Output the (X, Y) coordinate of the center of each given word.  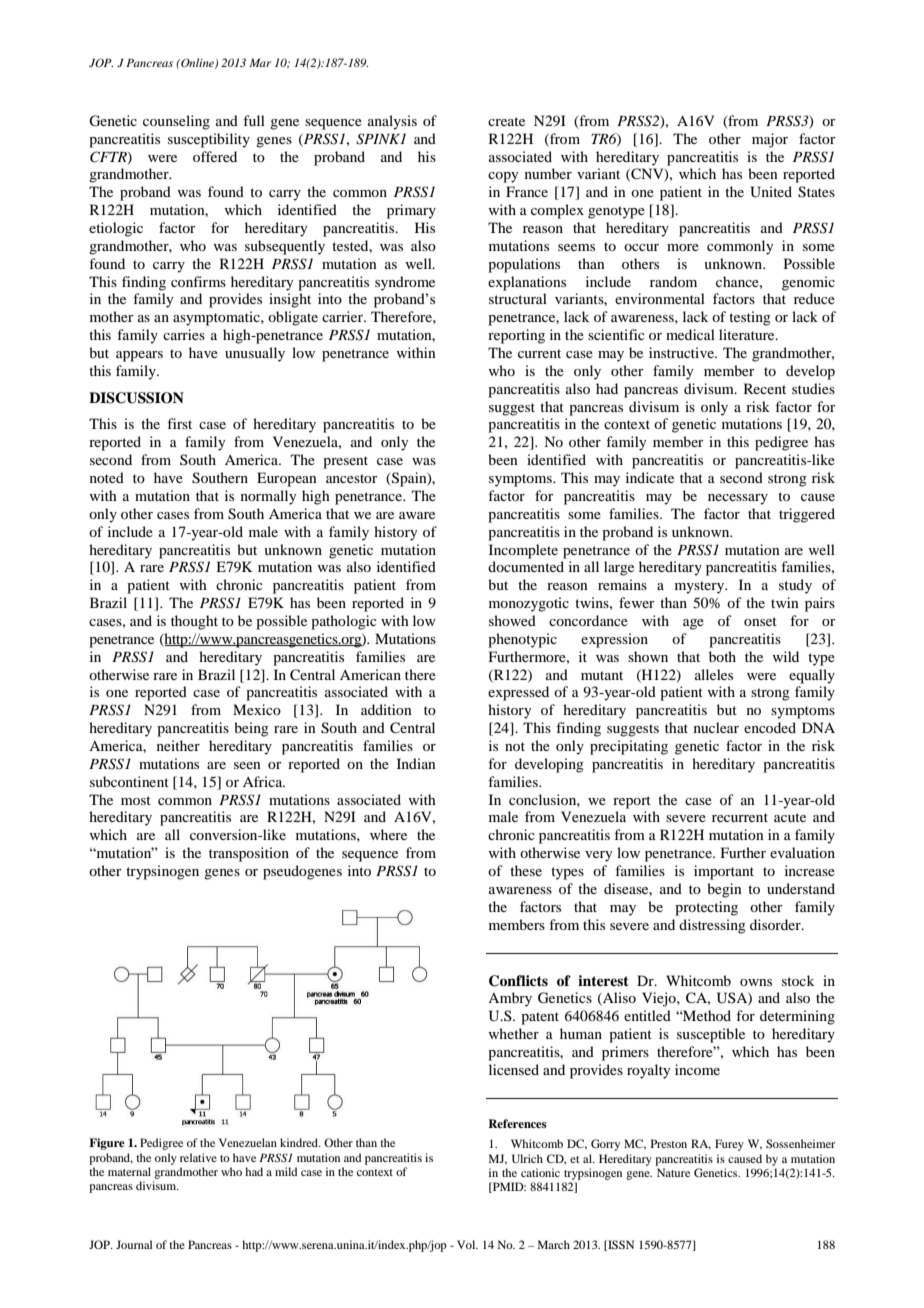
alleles (714, 674)
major (770, 140)
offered (215, 156)
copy (503, 177)
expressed (518, 693)
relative (198, 1157)
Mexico (257, 709)
